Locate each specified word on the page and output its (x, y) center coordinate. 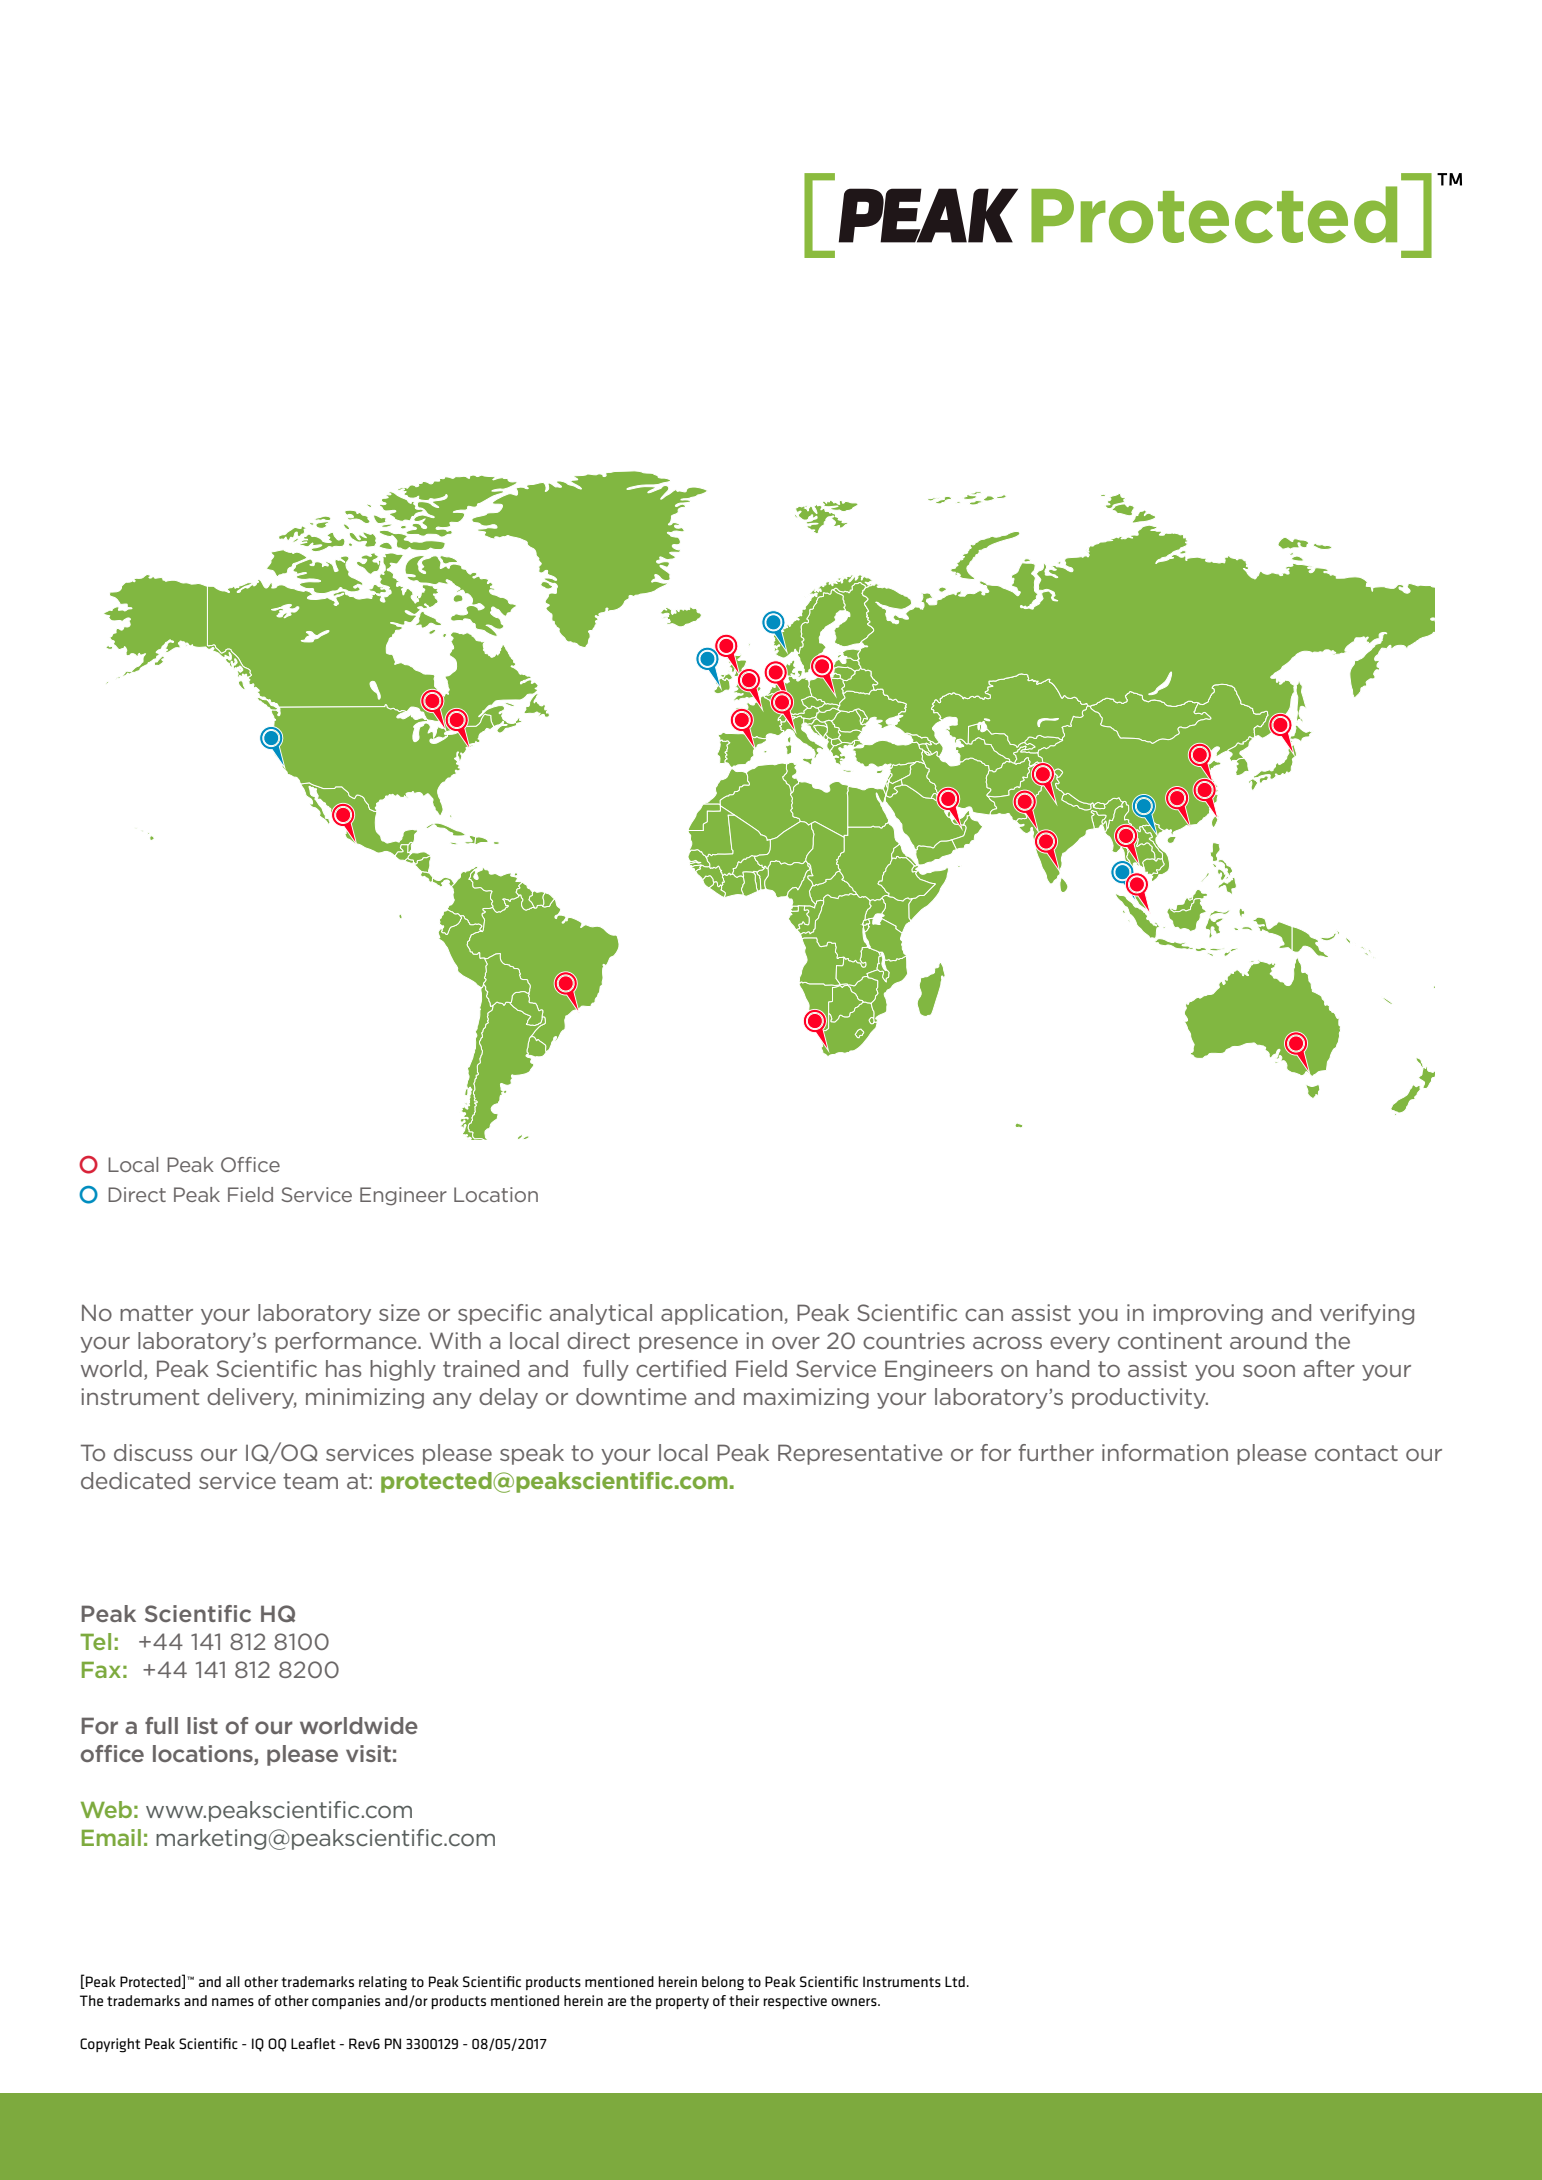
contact (1356, 1453)
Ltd (955, 1981)
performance (347, 1342)
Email (111, 1837)
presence (688, 1345)
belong (723, 1983)
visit (368, 1753)
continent (1170, 1340)
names (233, 2002)
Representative (860, 1454)
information (1165, 1452)
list (202, 1725)
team (310, 1481)
